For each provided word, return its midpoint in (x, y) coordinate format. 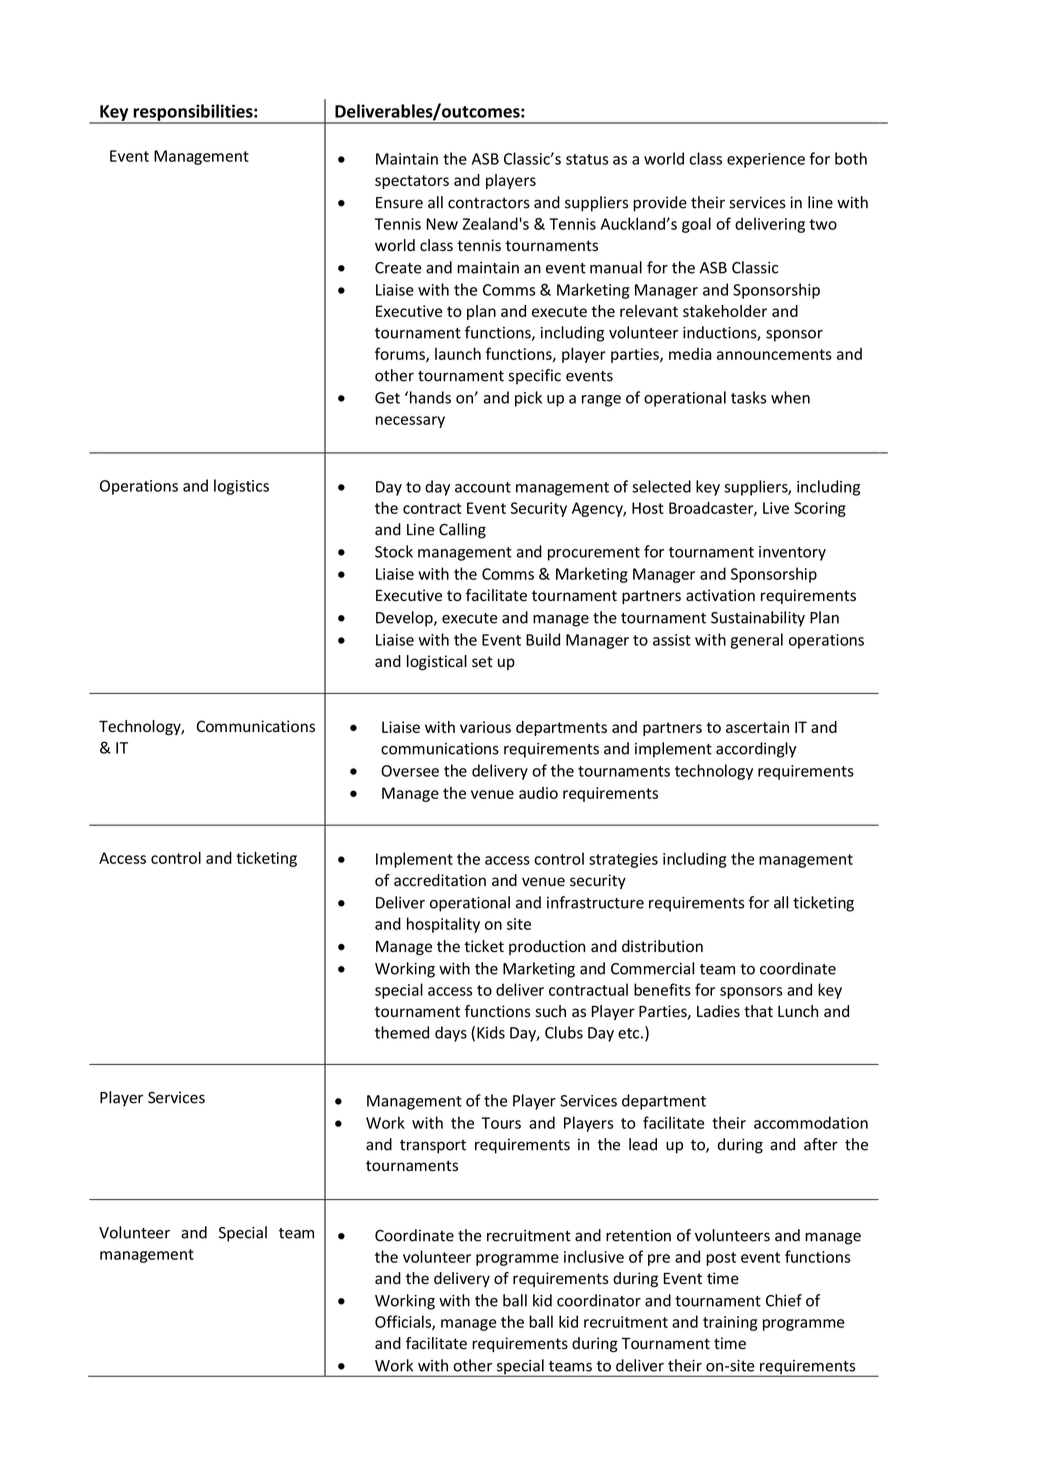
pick (528, 399)
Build (543, 639)
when (790, 397)
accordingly (756, 750)
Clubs (564, 1032)
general (757, 641)
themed (402, 1032)
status (587, 159)
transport (433, 1147)
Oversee (410, 771)
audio (538, 793)
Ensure (399, 203)
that (758, 1011)
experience (766, 160)
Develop (405, 619)
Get (387, 398)
